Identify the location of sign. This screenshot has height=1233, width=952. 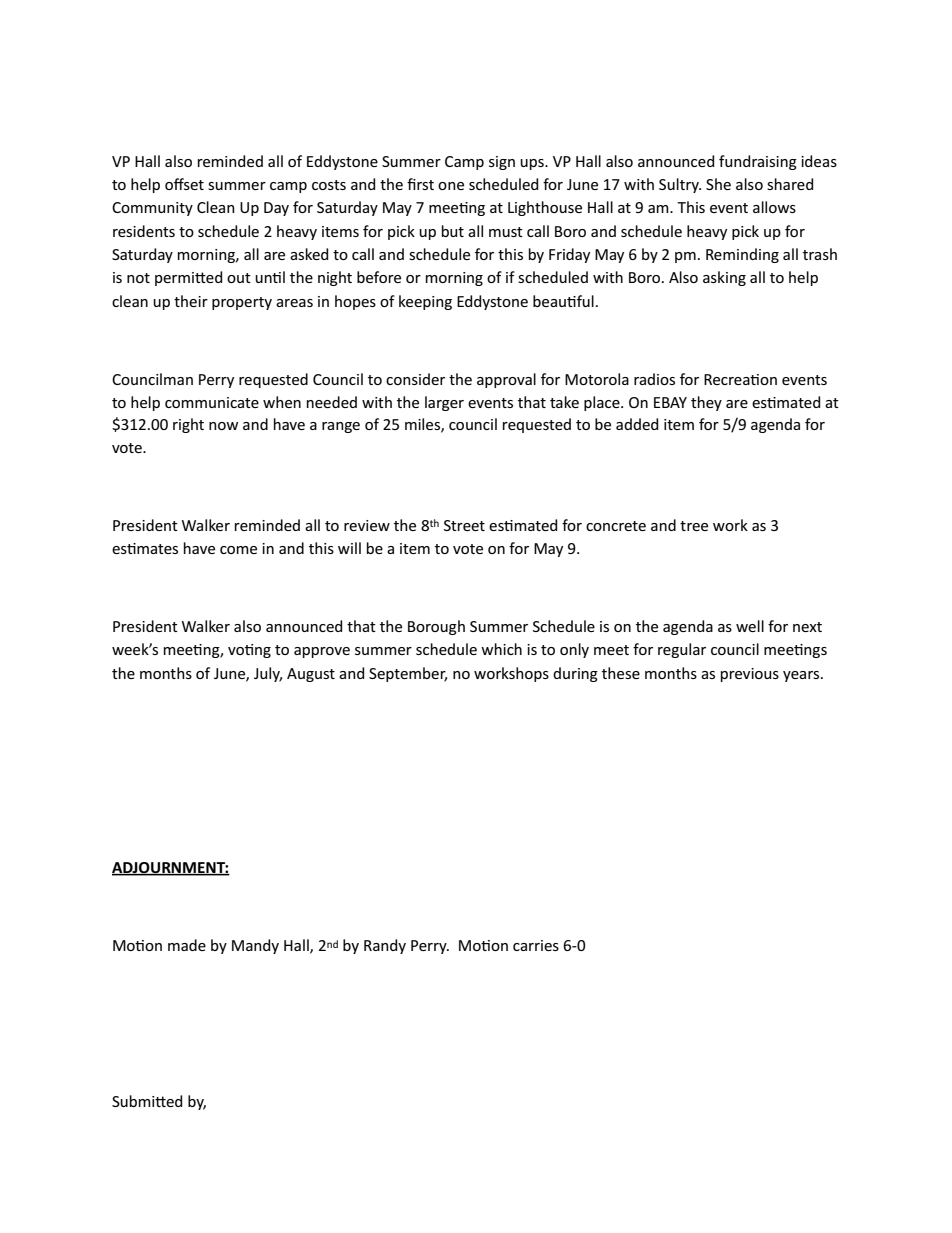
(502, 163).
